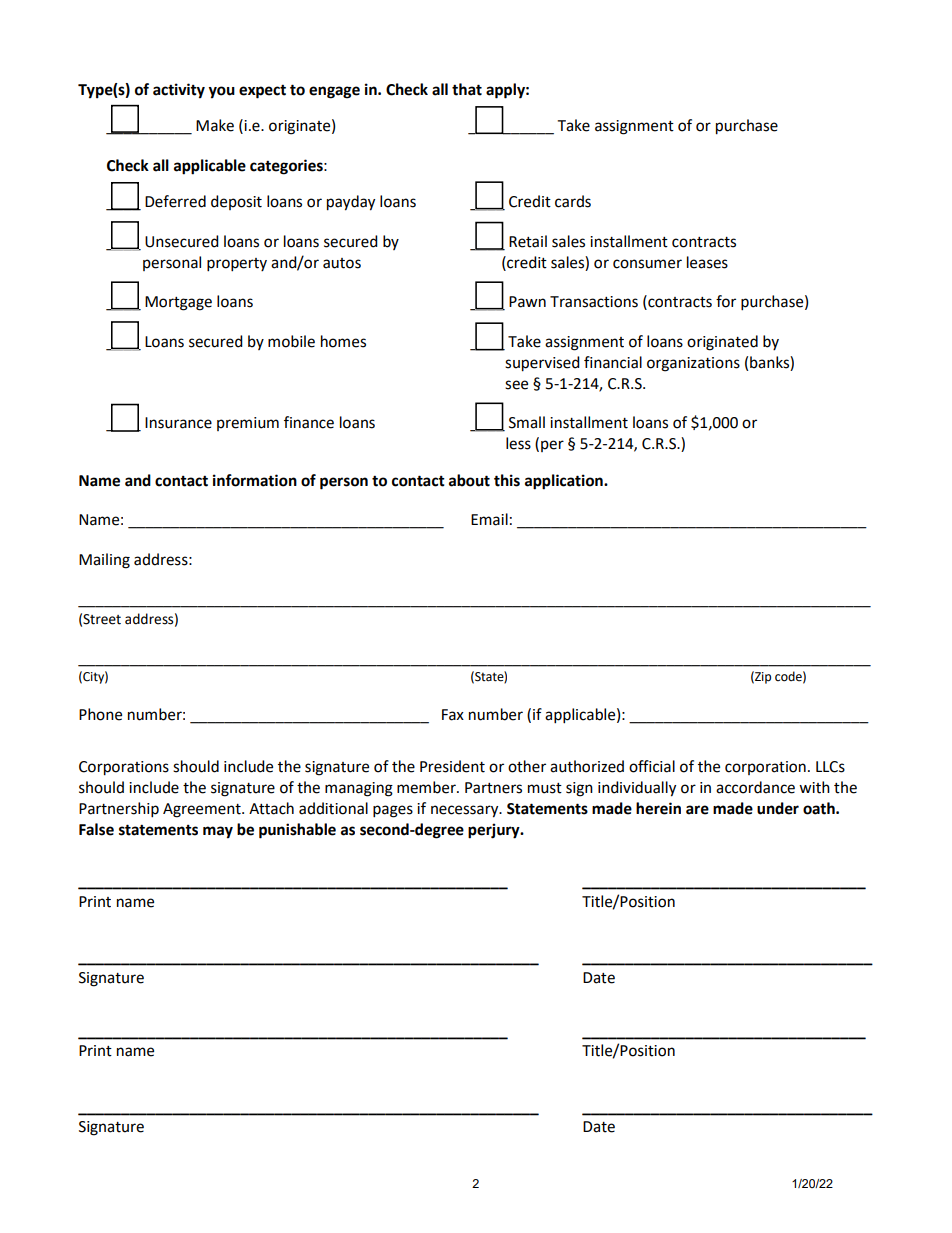 Image resolution: width=952 pixels, height=1233 pixels. I want to click on that, so click(467, 89).
